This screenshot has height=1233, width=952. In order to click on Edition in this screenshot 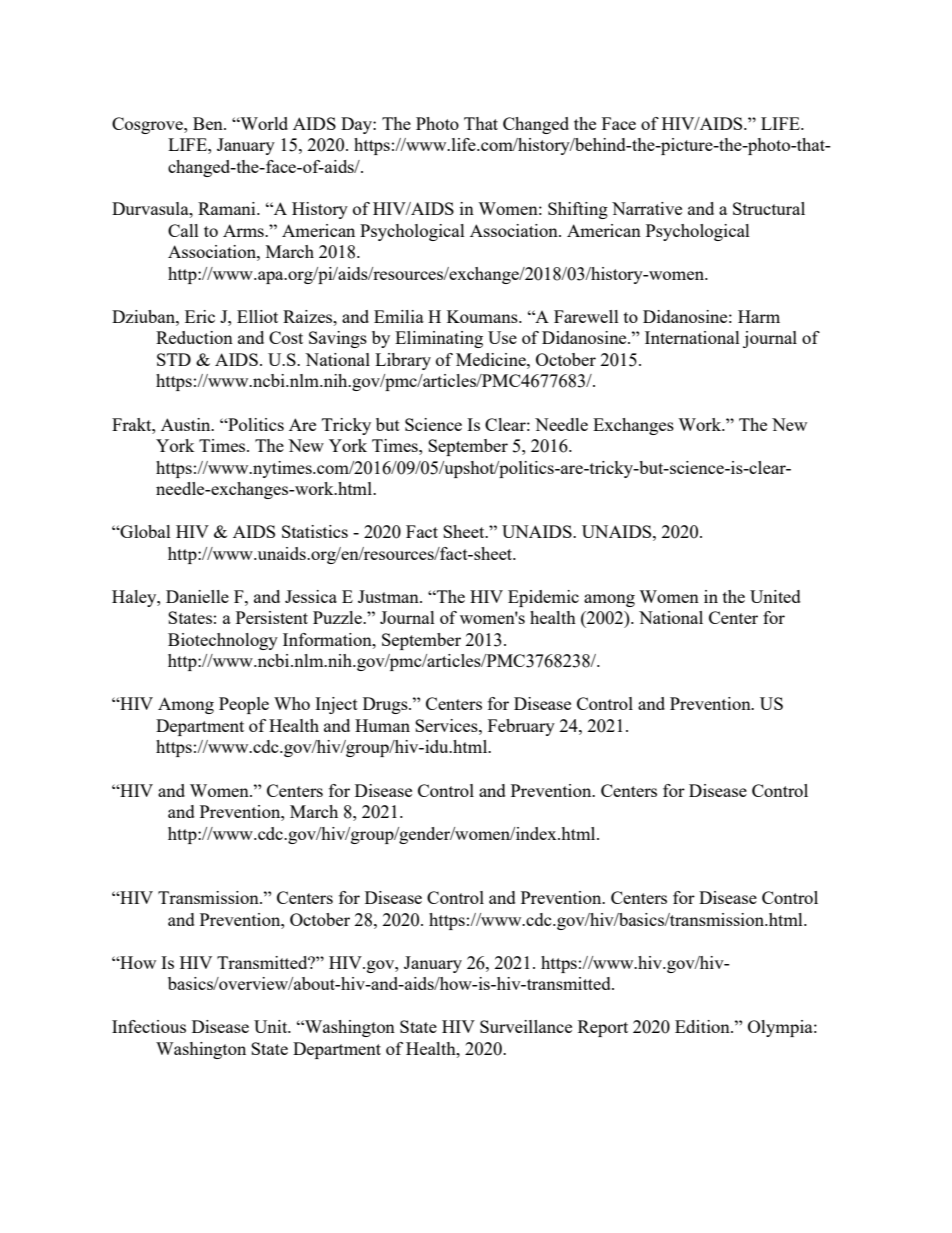, I will do `click(703, 1026)`.
